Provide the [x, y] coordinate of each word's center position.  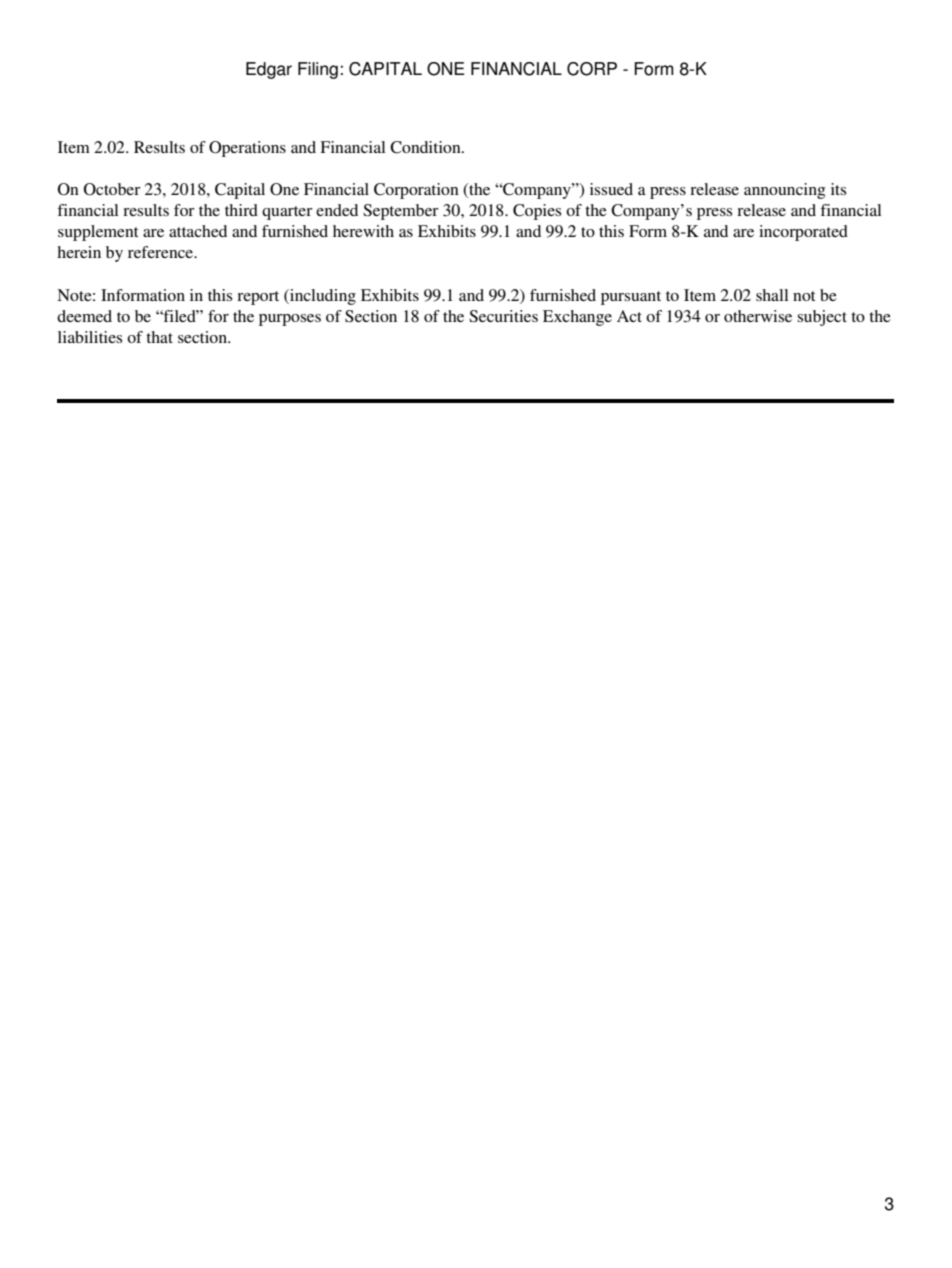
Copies [537, 212]
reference [162, 252]
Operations [247, 149]
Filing [318, 70]
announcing [784, 191]
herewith [363, 231]
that [159, 337]
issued [611, 189]
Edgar [269, 70]
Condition [426, 147]
